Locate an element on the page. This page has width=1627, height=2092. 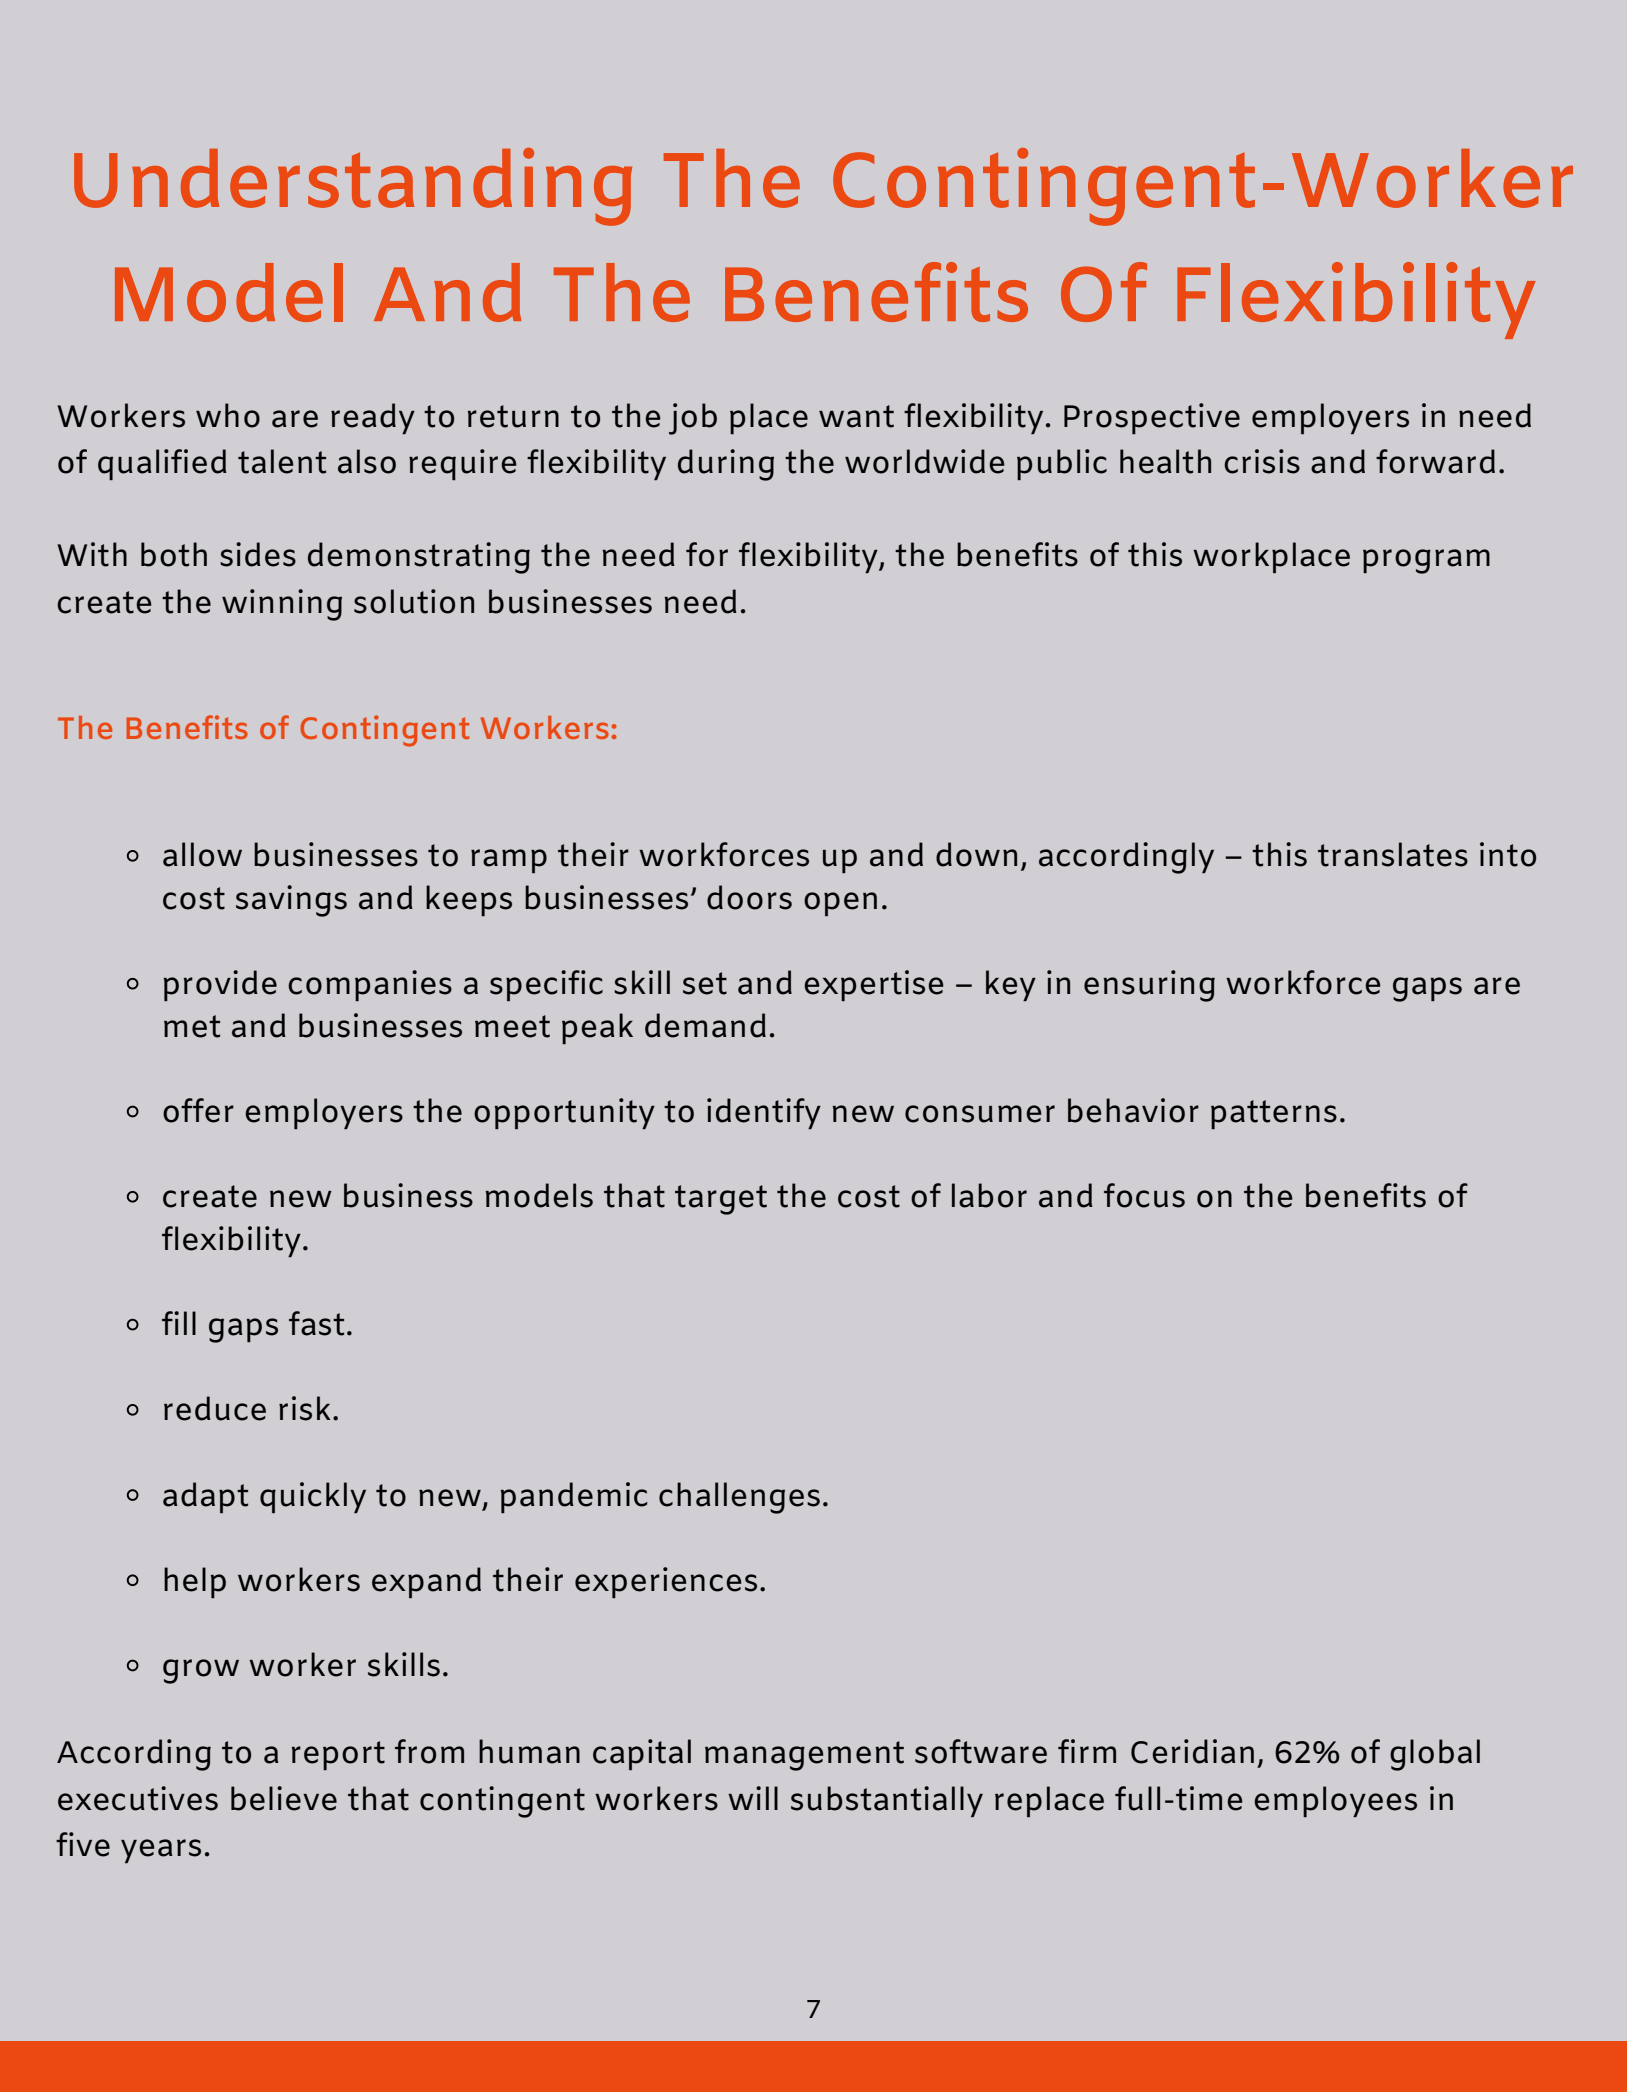
believe is located at coordinates (284, 1798).
